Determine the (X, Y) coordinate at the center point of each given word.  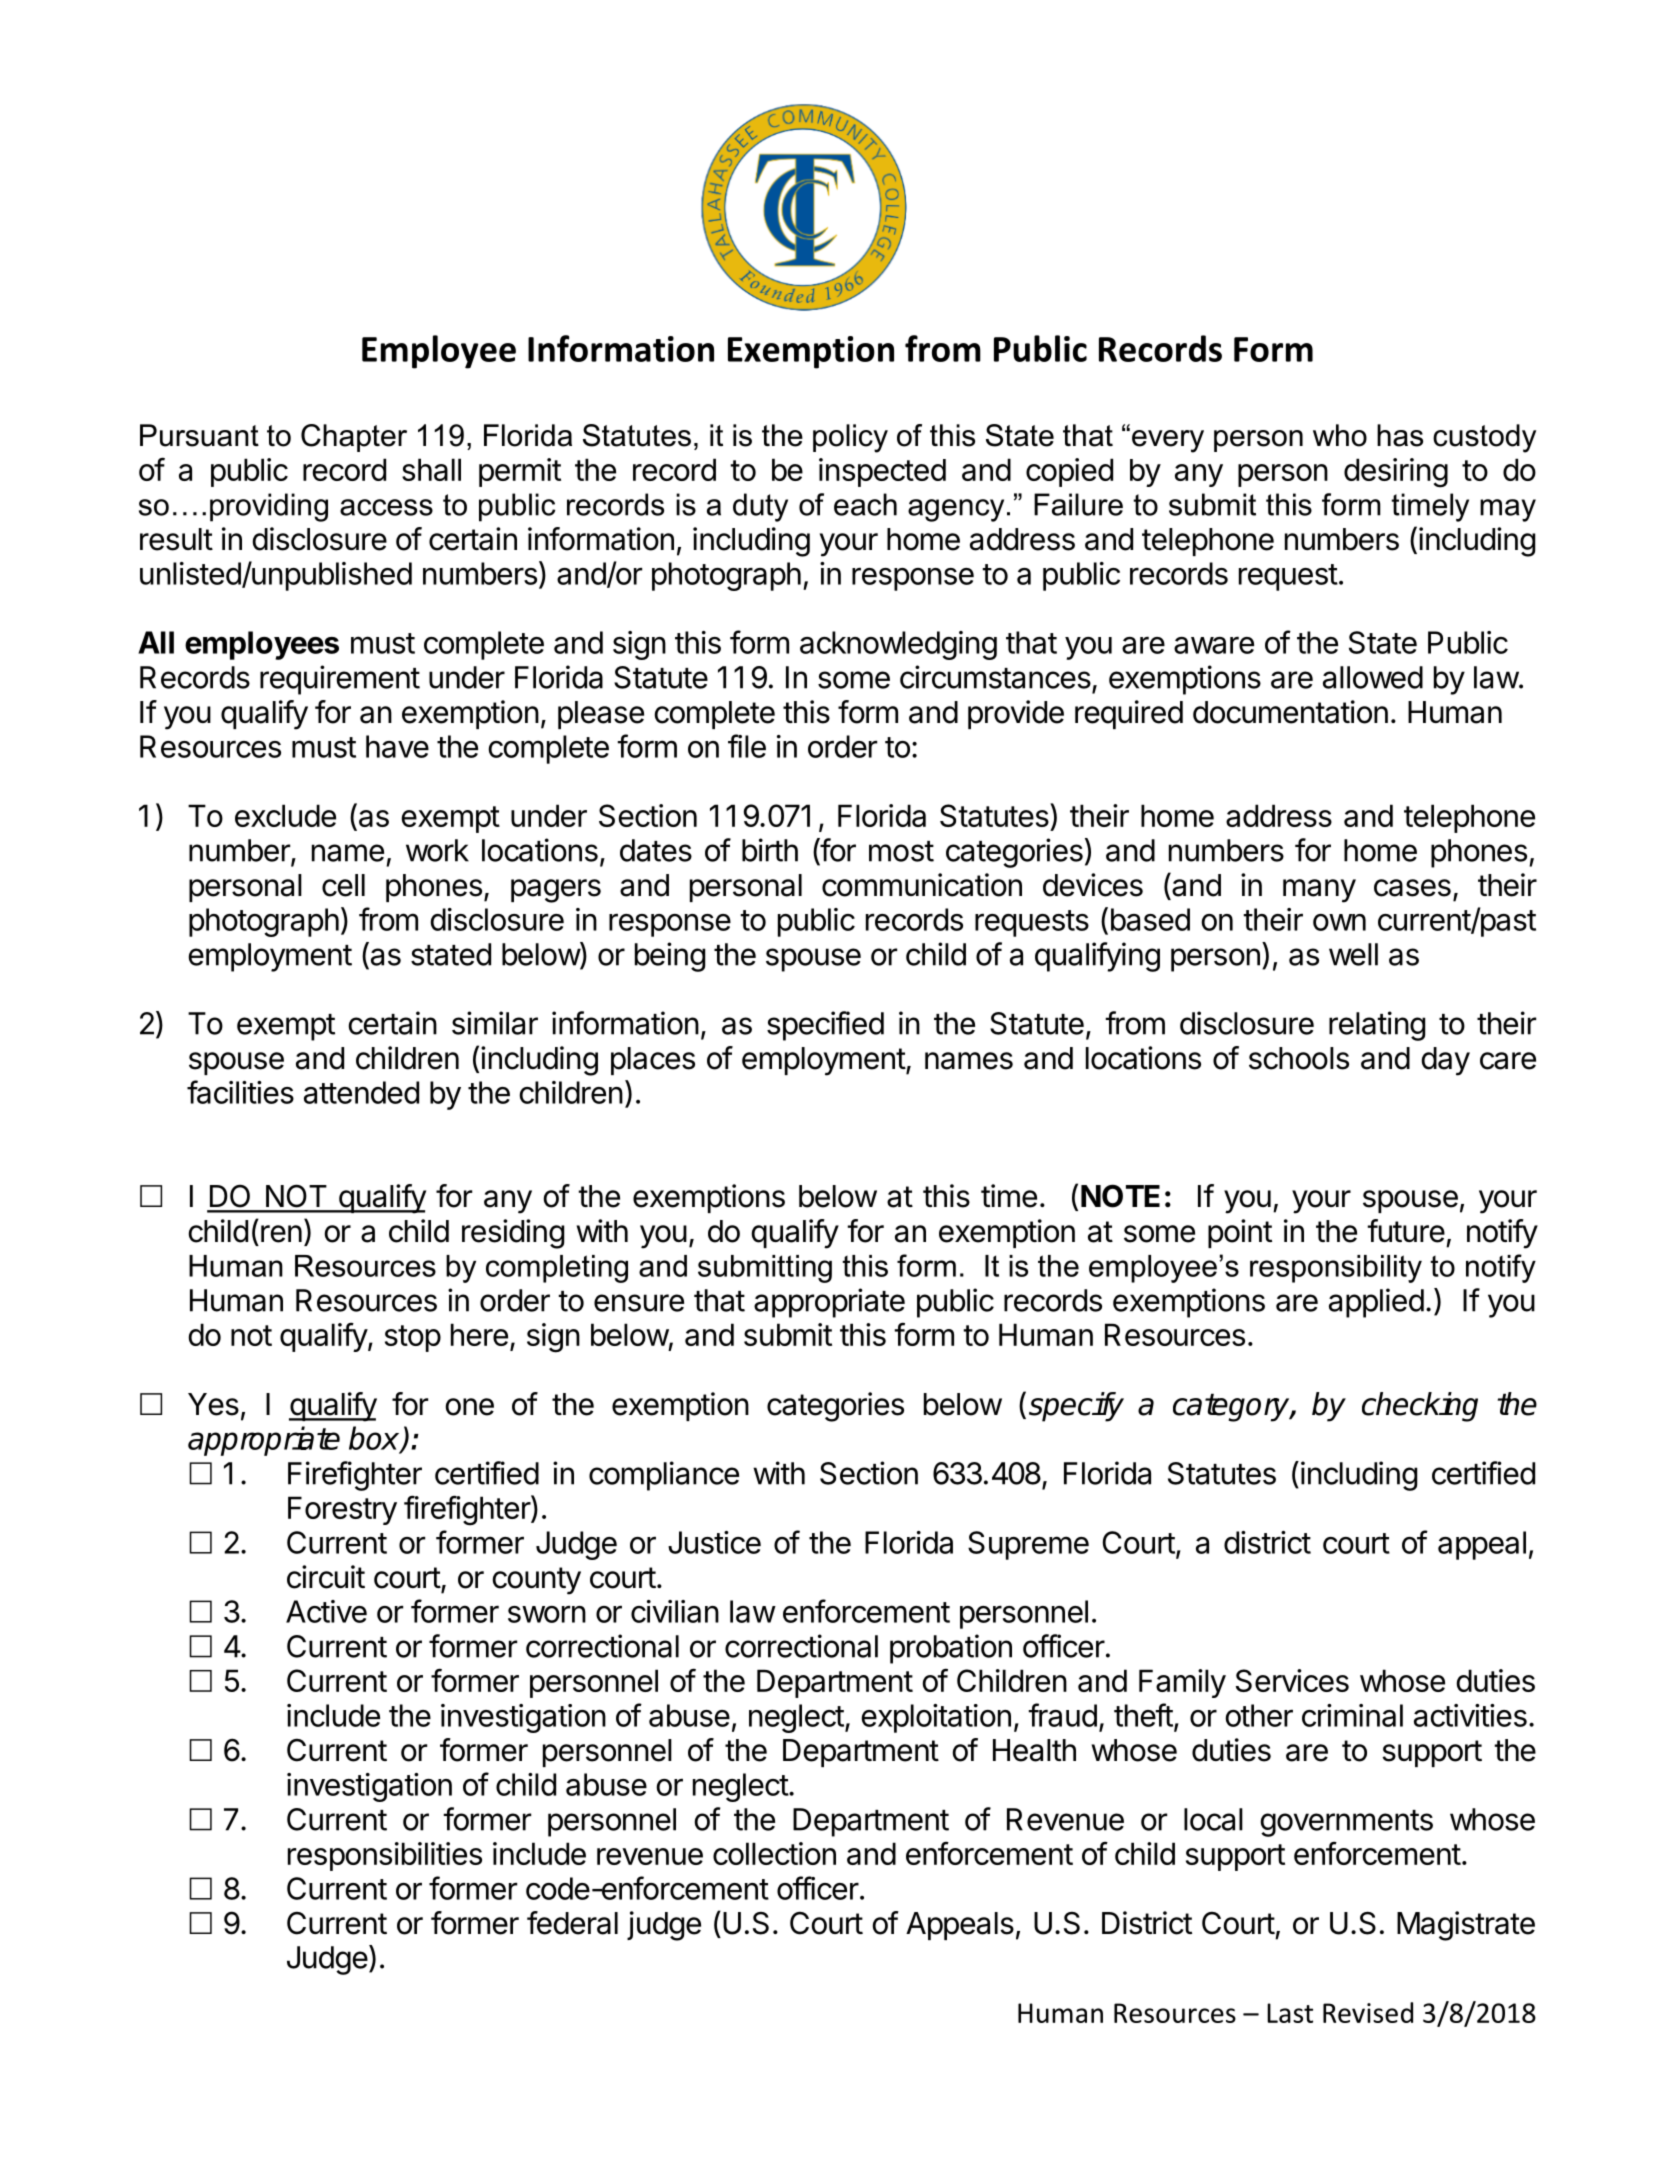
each (865, 504)
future (1406, 1231)
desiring (1396, 473)
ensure (639, 1303)
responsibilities (385, 1856)
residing (513, 1234)
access (386, 507)
